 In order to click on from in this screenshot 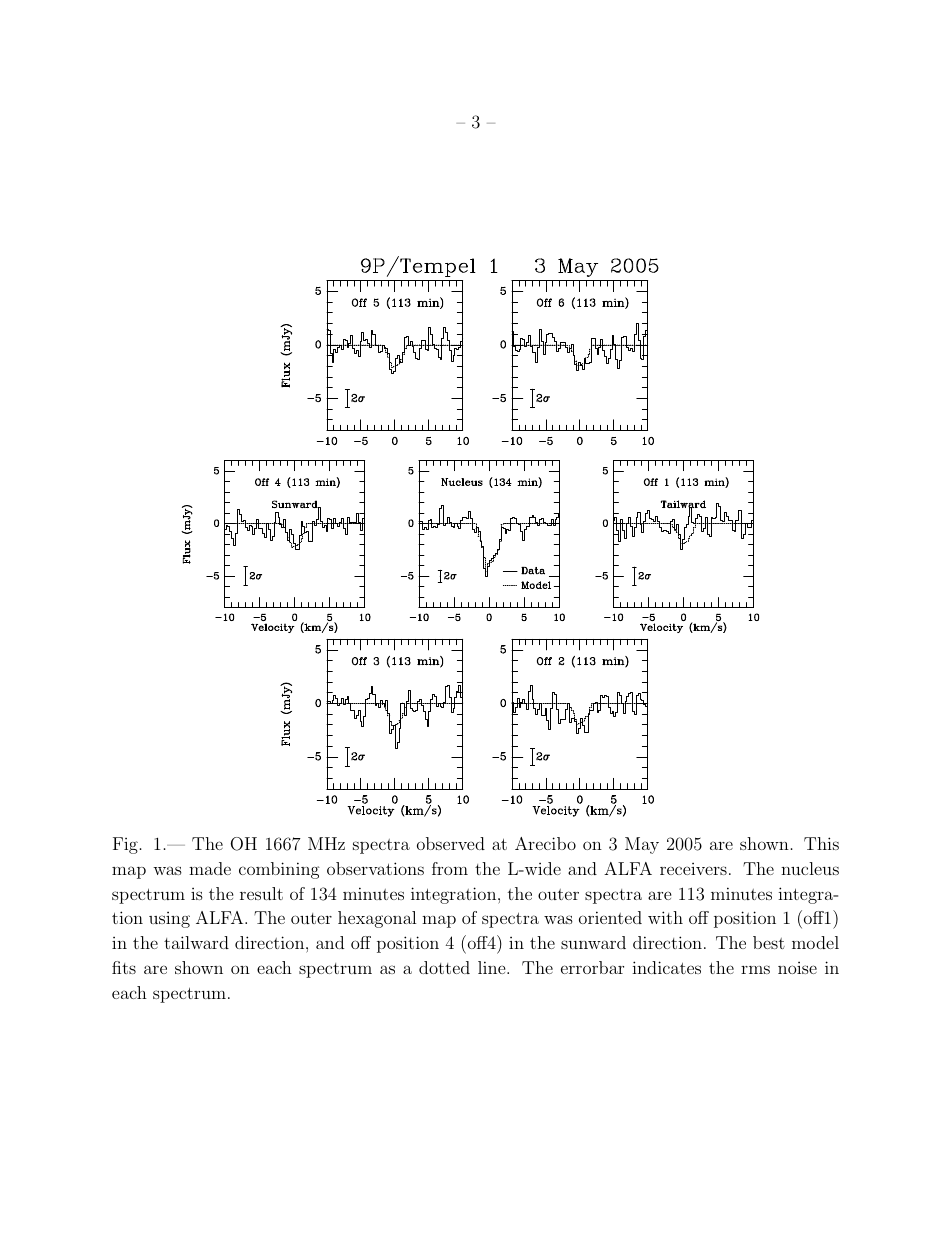, I will do `click(450, 868)`.
